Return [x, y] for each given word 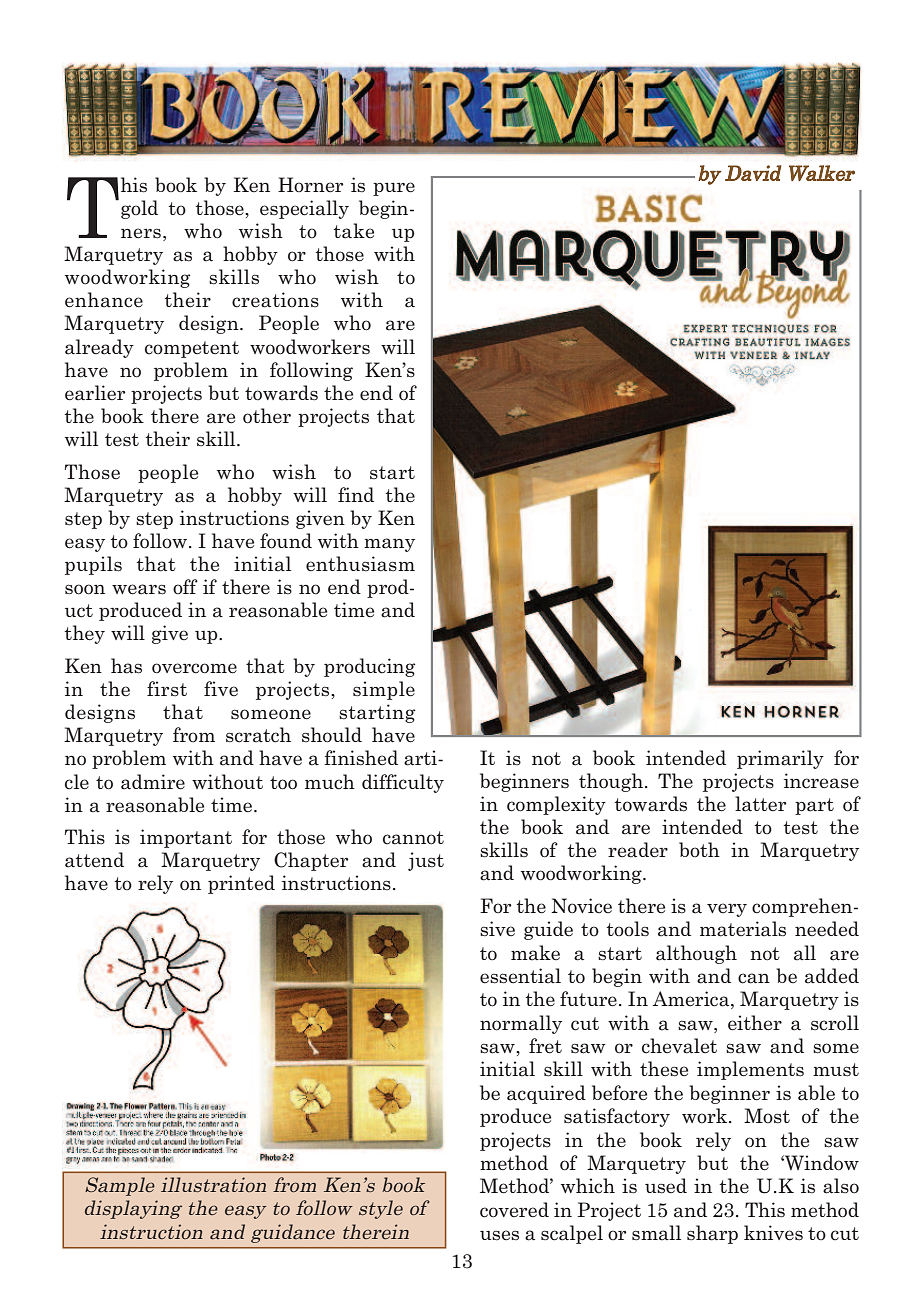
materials [743, 929]
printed [241, 884]
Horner [310, 185]
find [356, 494]
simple [384, 690]
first [167, 688]
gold [139, 209]
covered [514, 1210]
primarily [780, 759]
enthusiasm [360, 564]
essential [520, 976]
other [267, 416]
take [354, 231]
